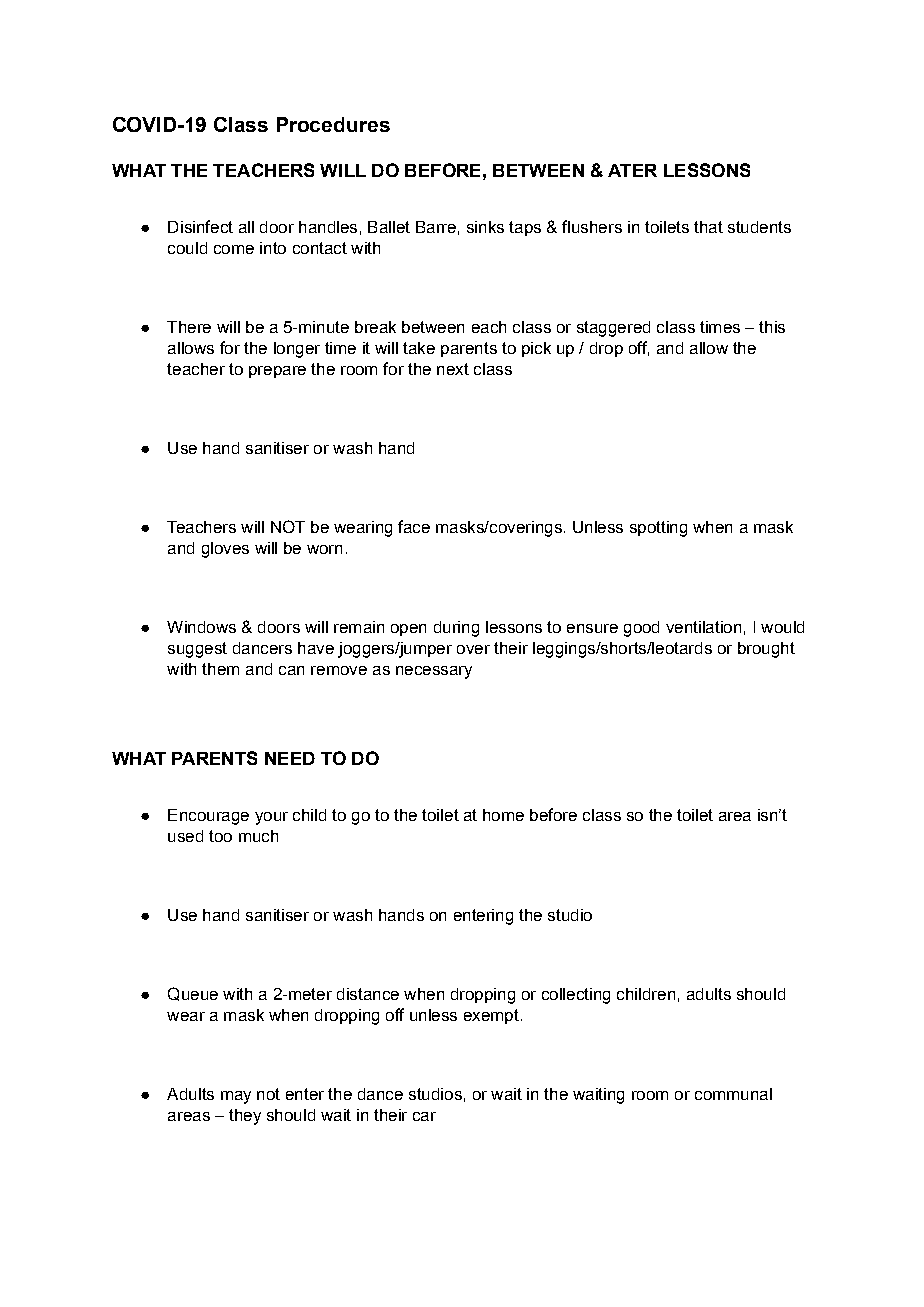 The image size is (924, 1307). I want to click on sinks, so click(485, 227).
